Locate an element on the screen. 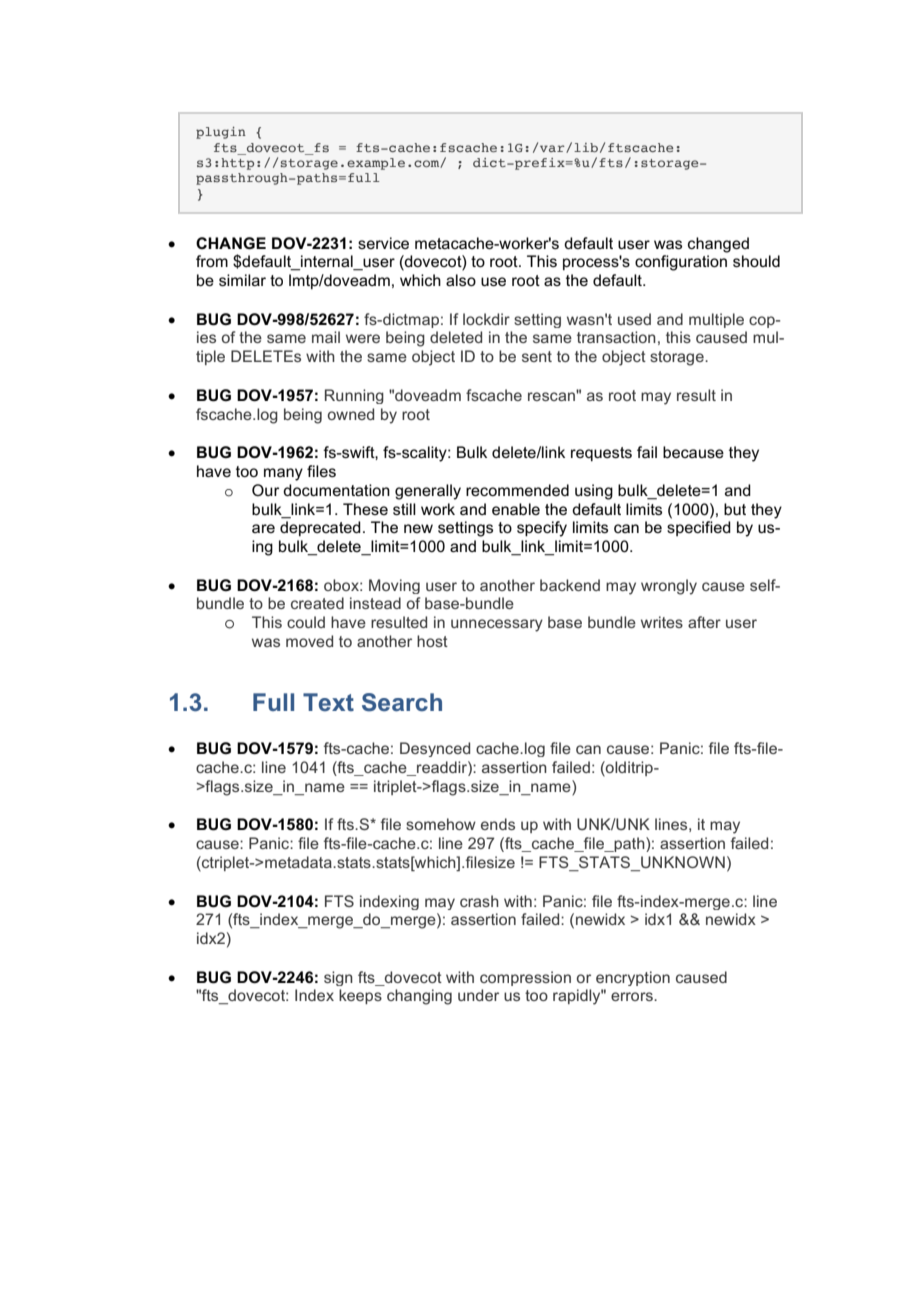 The width and height of the screenshot is (924, 1308). wrongly is located at coordinates (669, 587).
